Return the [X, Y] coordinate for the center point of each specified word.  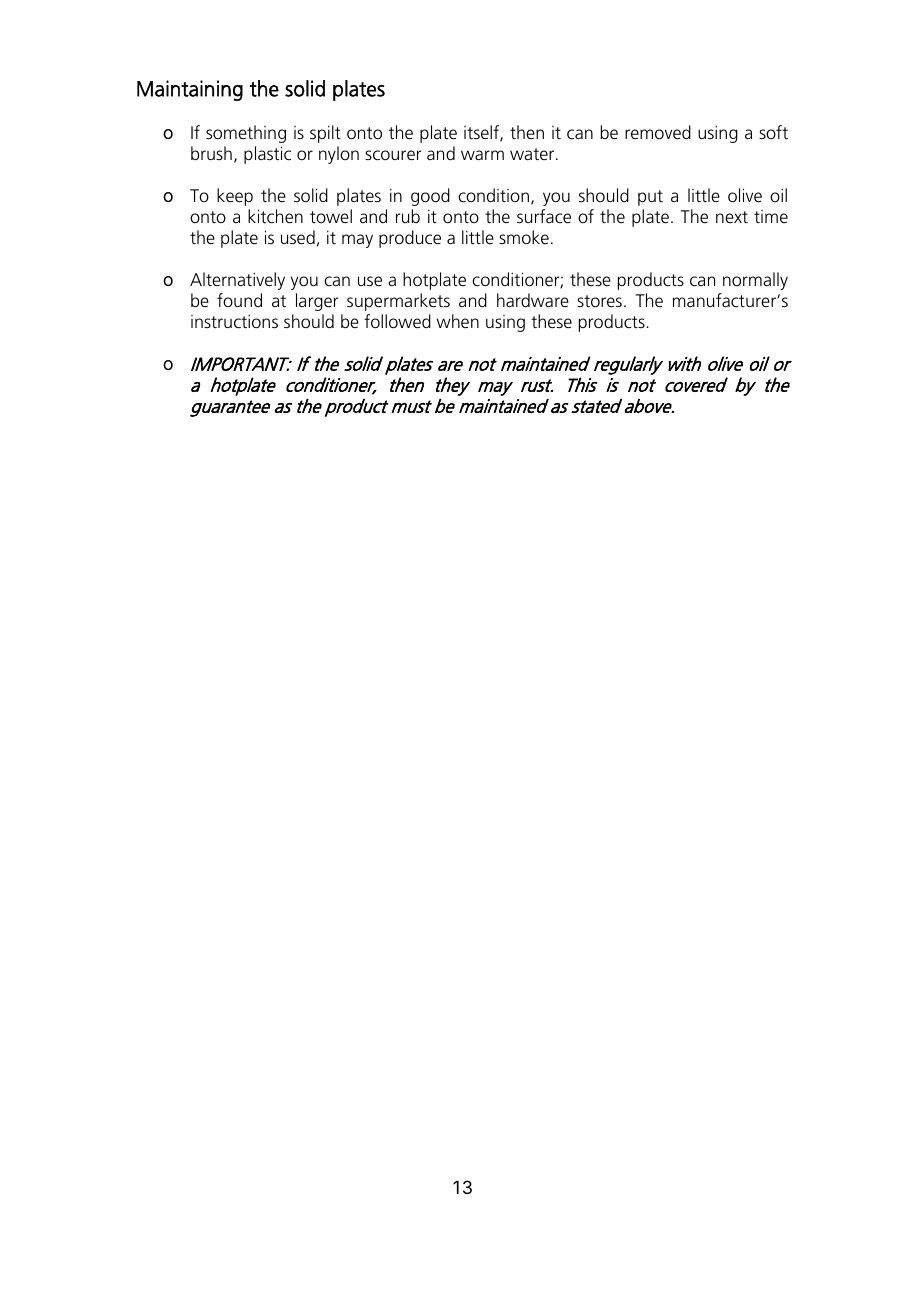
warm [482, 155]
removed [658, 132]
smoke [524, 237]
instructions [234, 321]
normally [755, 281]
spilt [325, 134]
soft [773, 132]
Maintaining [190, 90]
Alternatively [237, 281]
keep [235, 197]
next [732, 217]
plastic [267, 155]
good [430, 197]
